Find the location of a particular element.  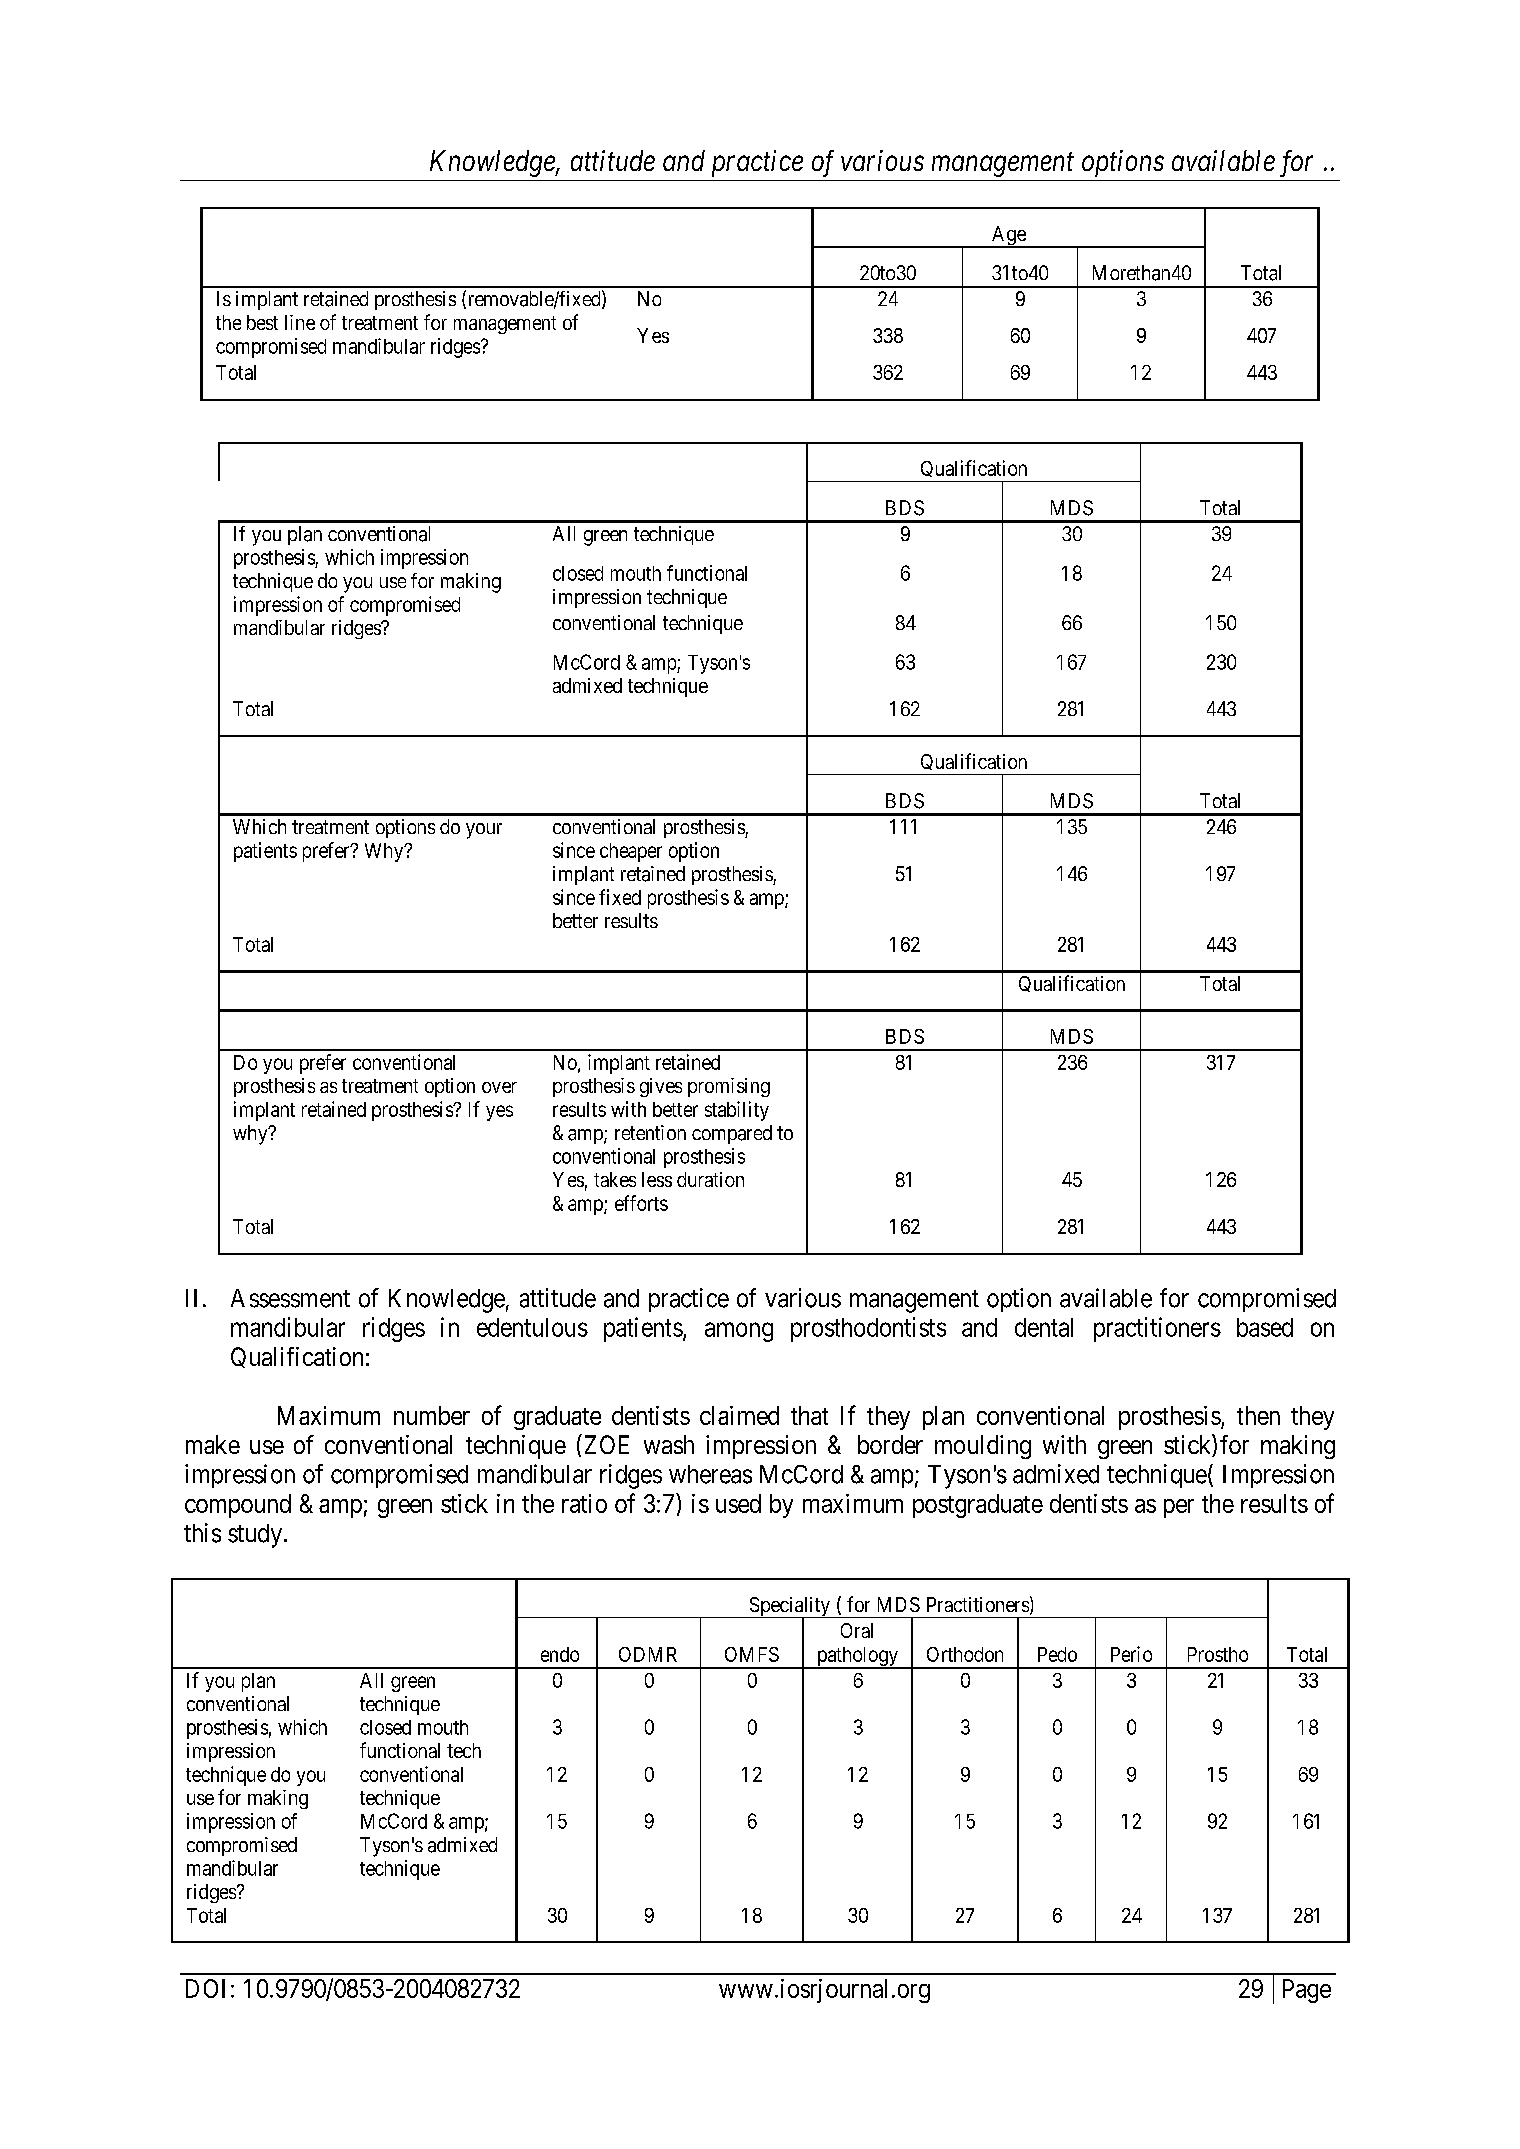

study is located at coordinates (255, 1536).
